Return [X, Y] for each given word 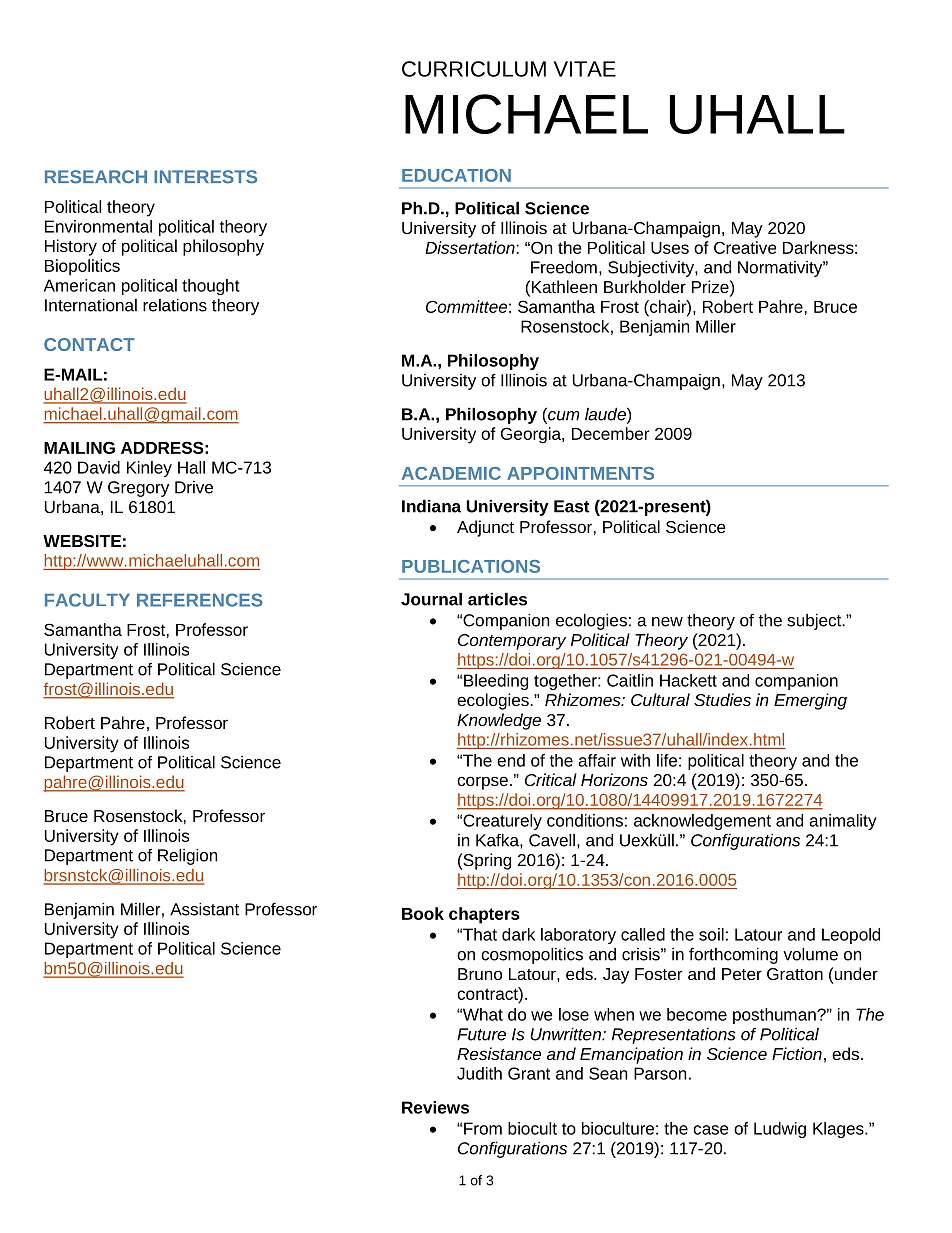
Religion [187, 856]
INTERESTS [205, 177]
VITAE [585, 69]
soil [711, 934]
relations [175, 305]
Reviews [435, 1107]
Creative [745, 247]
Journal [431, 599]
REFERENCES [200, 600]
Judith [479, 1073]
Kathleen [564, 286]
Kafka [498, 840]
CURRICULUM [474, 69]
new [667, 622]
